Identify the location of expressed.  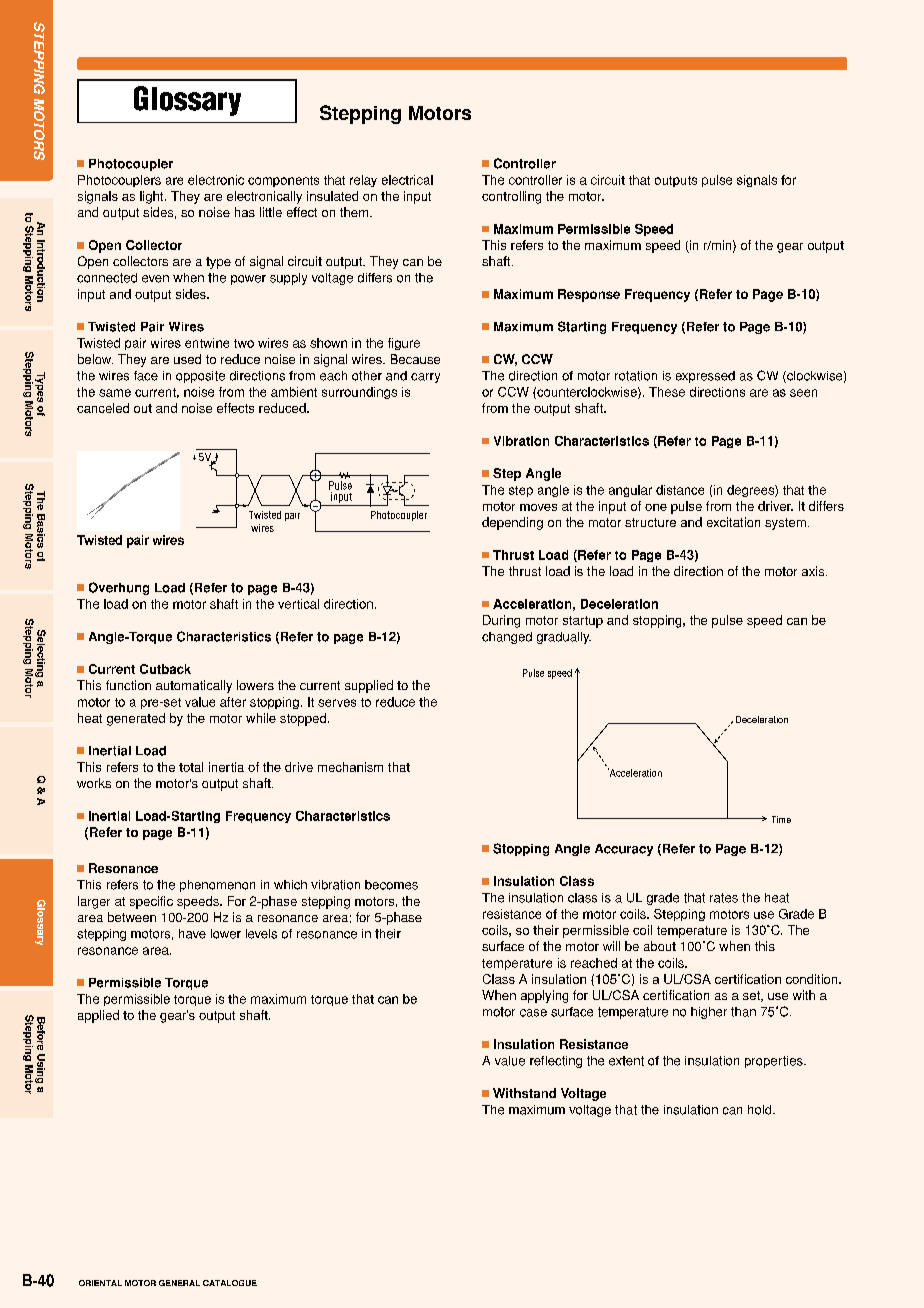
(705, 377).
